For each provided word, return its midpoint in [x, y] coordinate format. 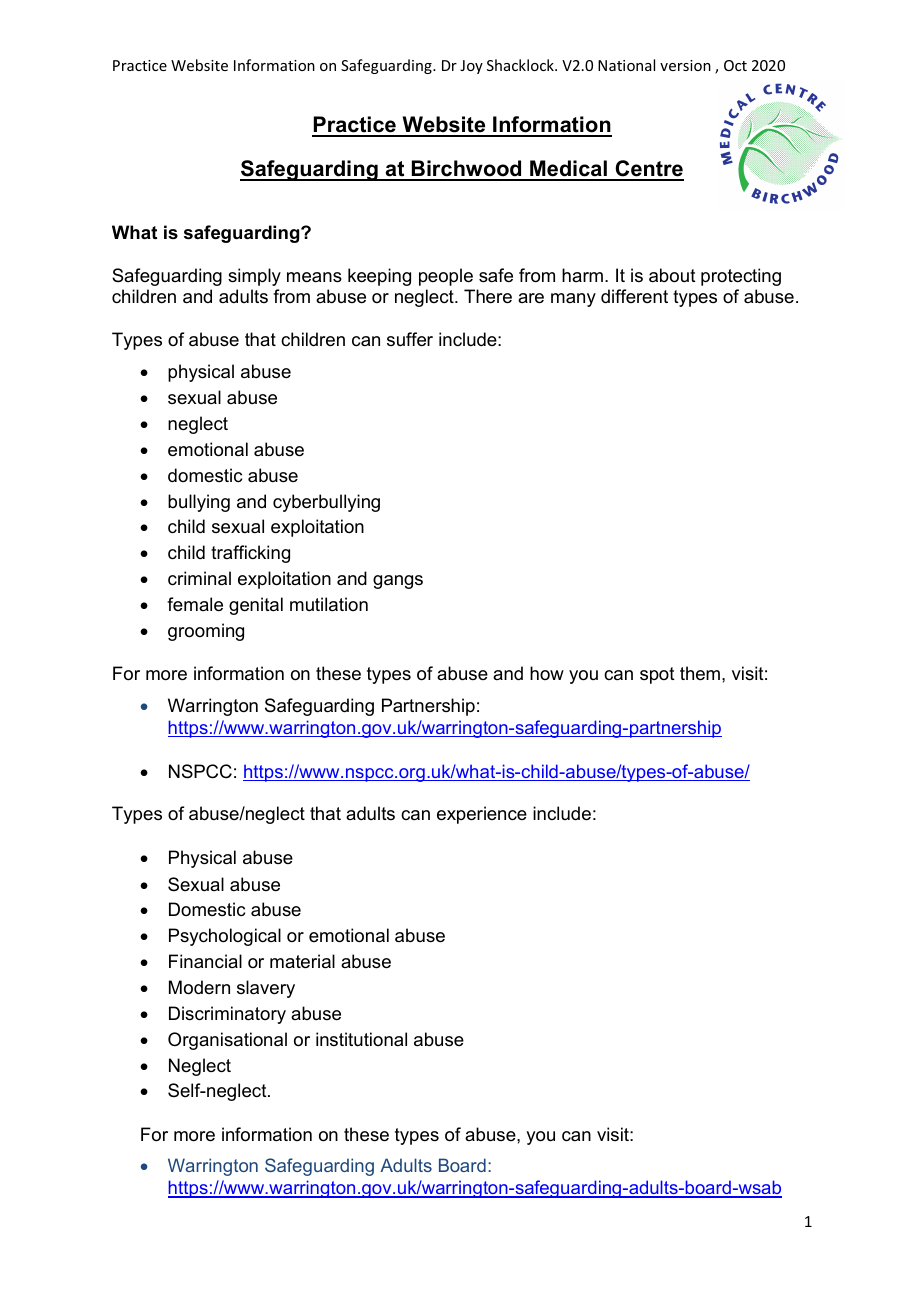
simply [254, 277]
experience [482, 815]
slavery [266, 989]
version [685, 65]
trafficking [250, 554]
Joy [471, 67]
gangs [398, 582]
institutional [361, 1039]
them [700, 673]
